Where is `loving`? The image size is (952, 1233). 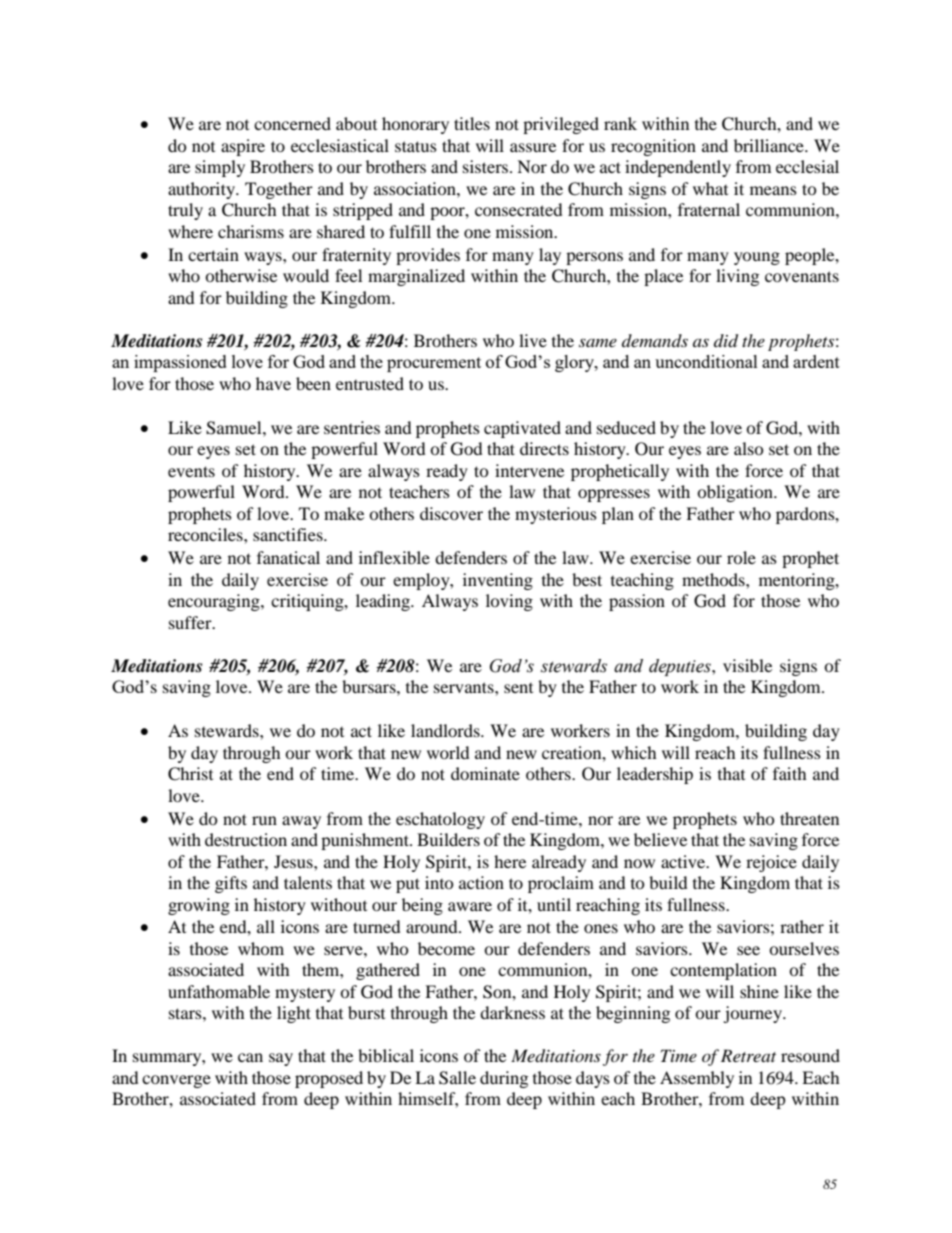 loving is located at coordinates (509, 602).
